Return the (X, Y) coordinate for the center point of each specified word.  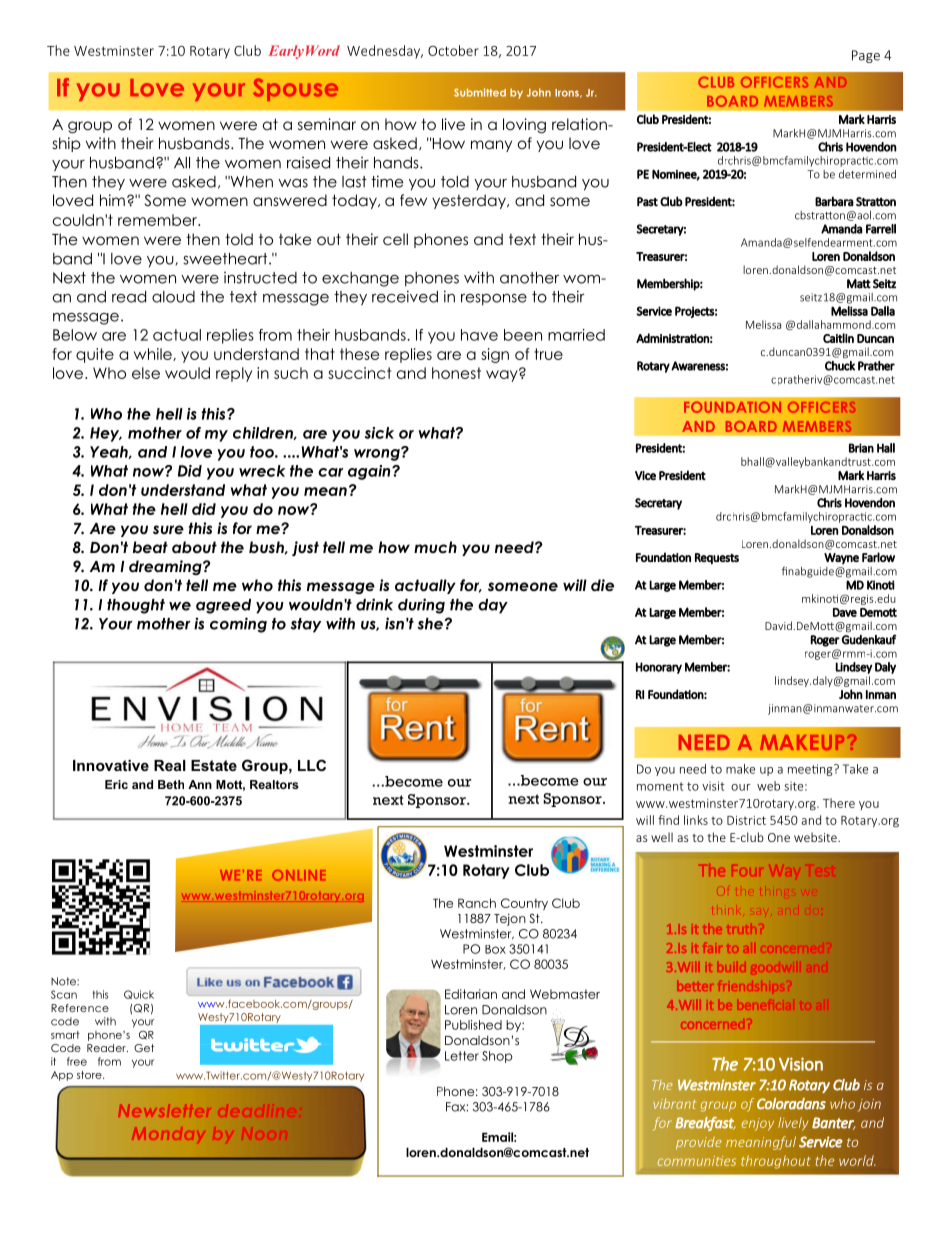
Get (144, 1048)
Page (866, 56)
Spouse (295, 89)
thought (136, 606)
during (421, 606)
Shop (497, 1057)
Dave (845, 612)
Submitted (480, 92)
